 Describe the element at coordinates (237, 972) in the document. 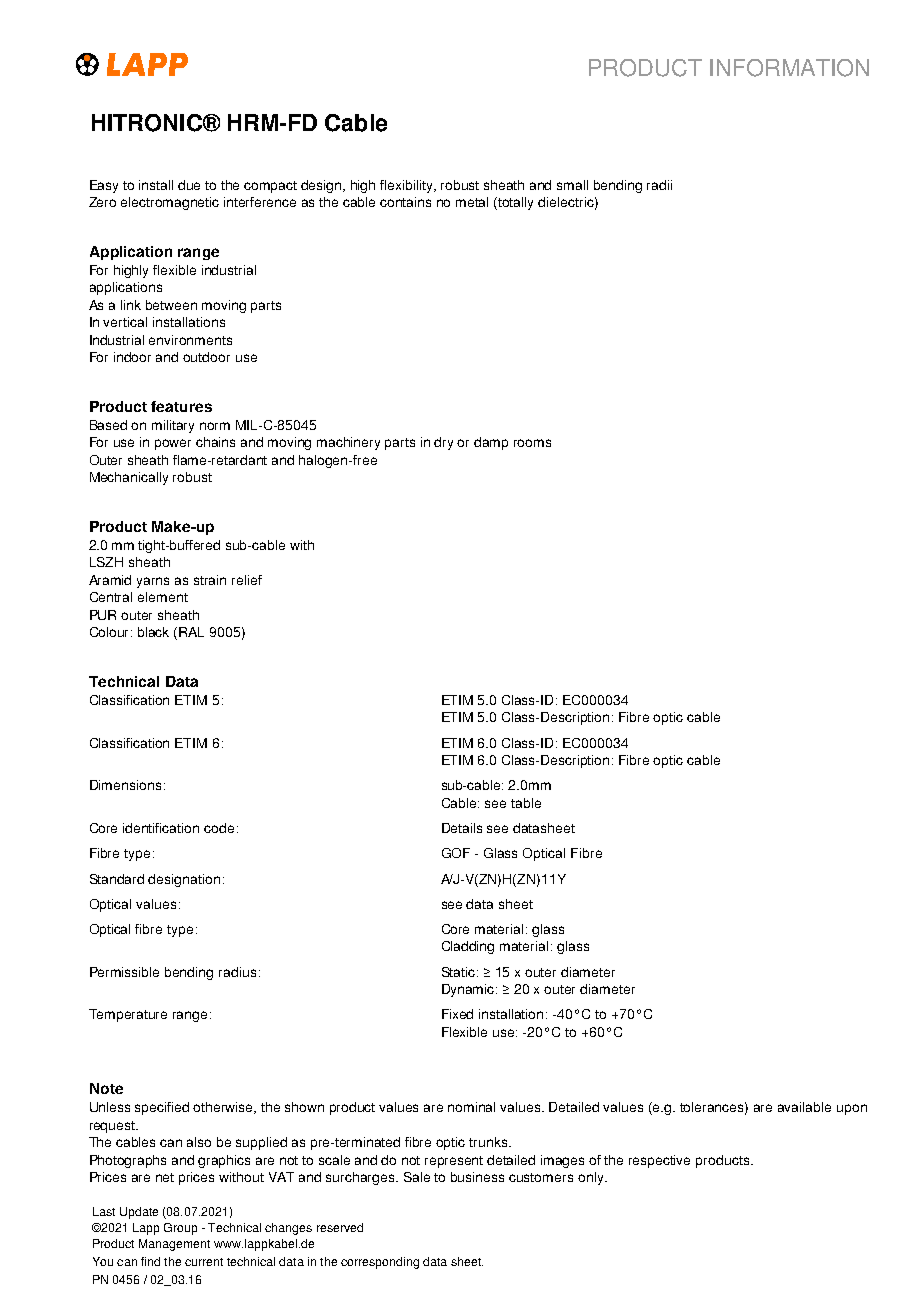

I see `radius` at that location.
